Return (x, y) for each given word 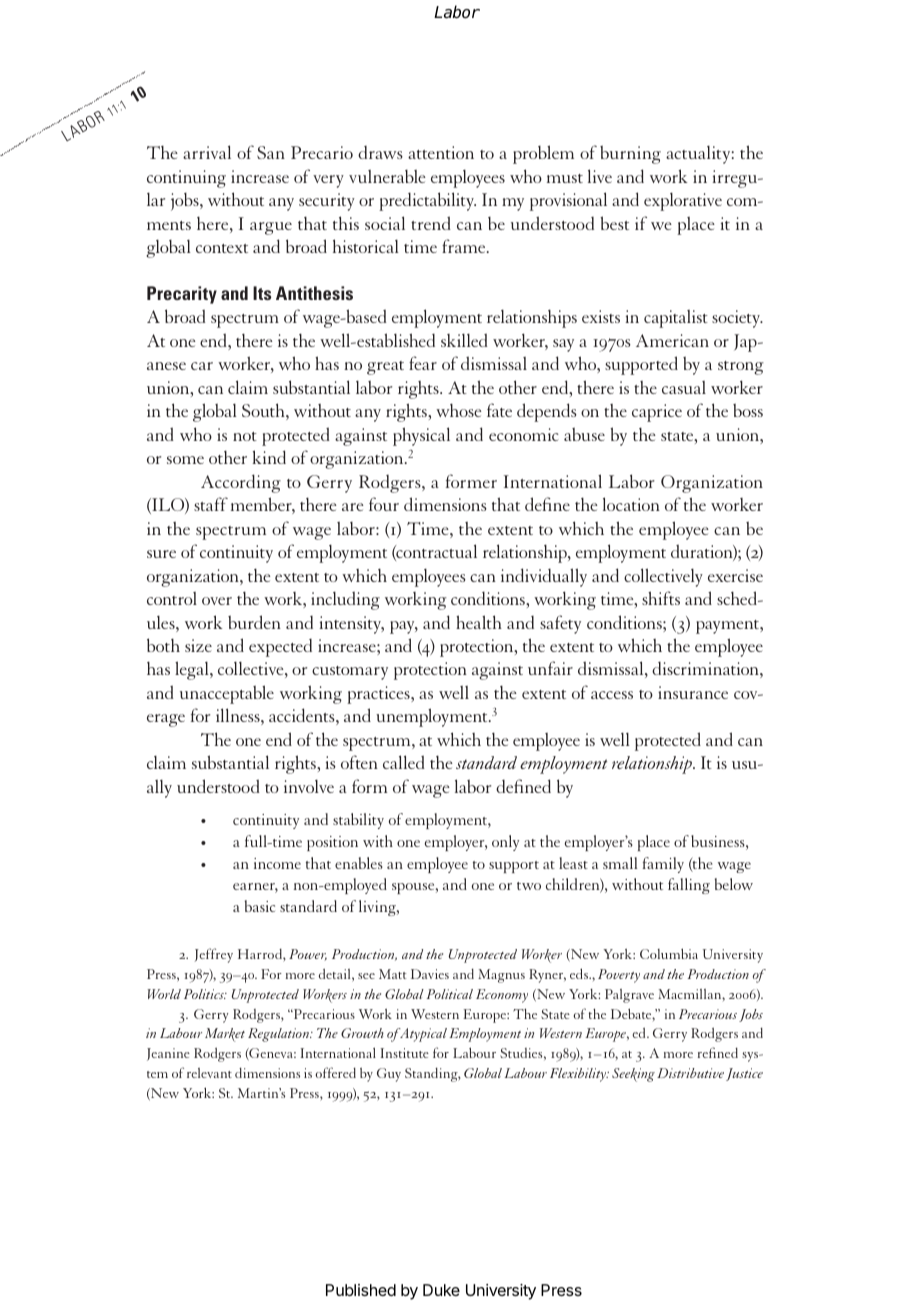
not (245, 436)
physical (421, 436)
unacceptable (227, 694)
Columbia (669, 953)
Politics (205, 994)
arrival (207, 152)
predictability (427, 201)
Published (361, 1290)
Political (450, 994)
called (404, 762)
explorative (683, 201)
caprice (657, 413)
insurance (693, 692)
